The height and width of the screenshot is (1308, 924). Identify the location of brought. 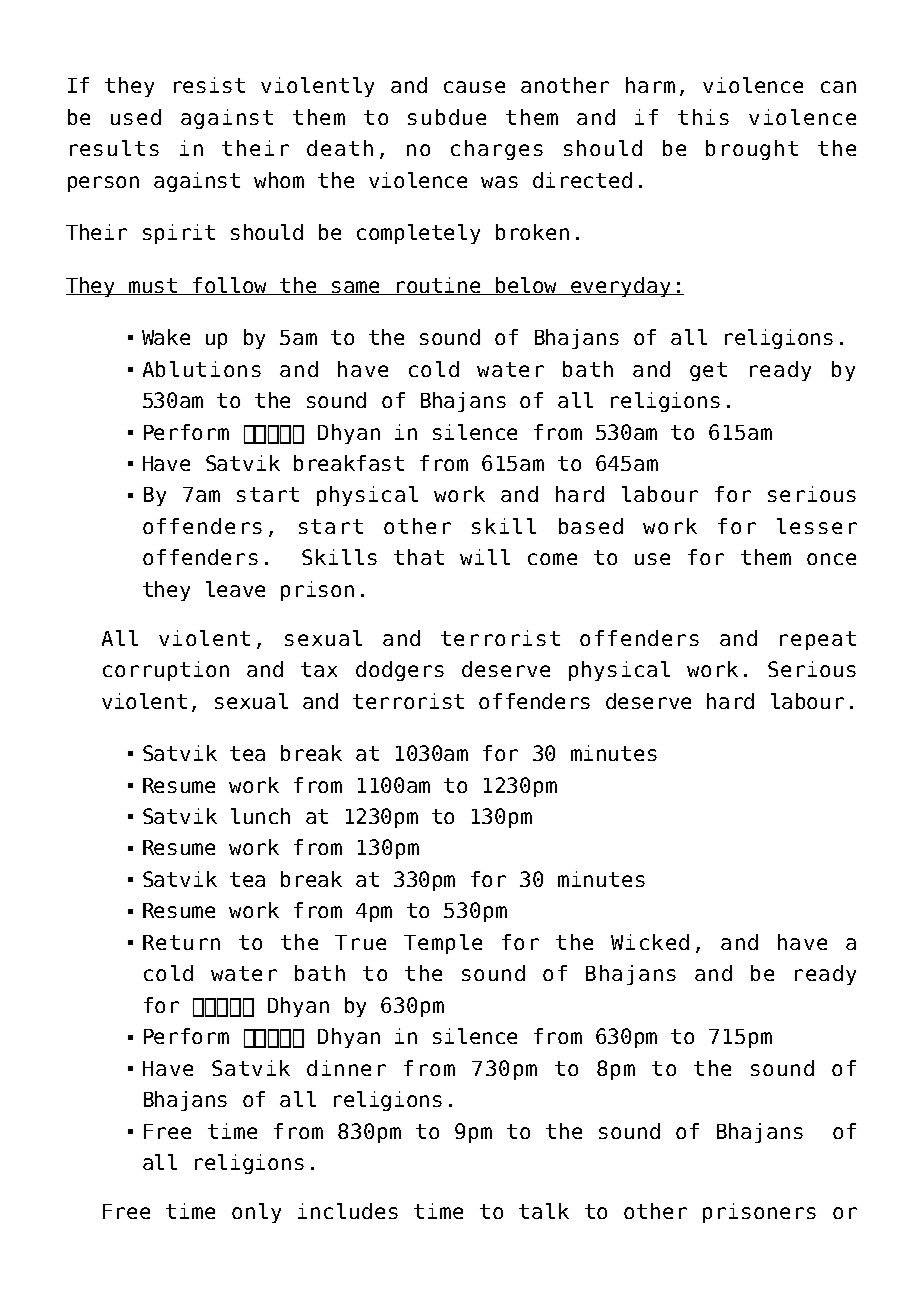
(752, 150).
